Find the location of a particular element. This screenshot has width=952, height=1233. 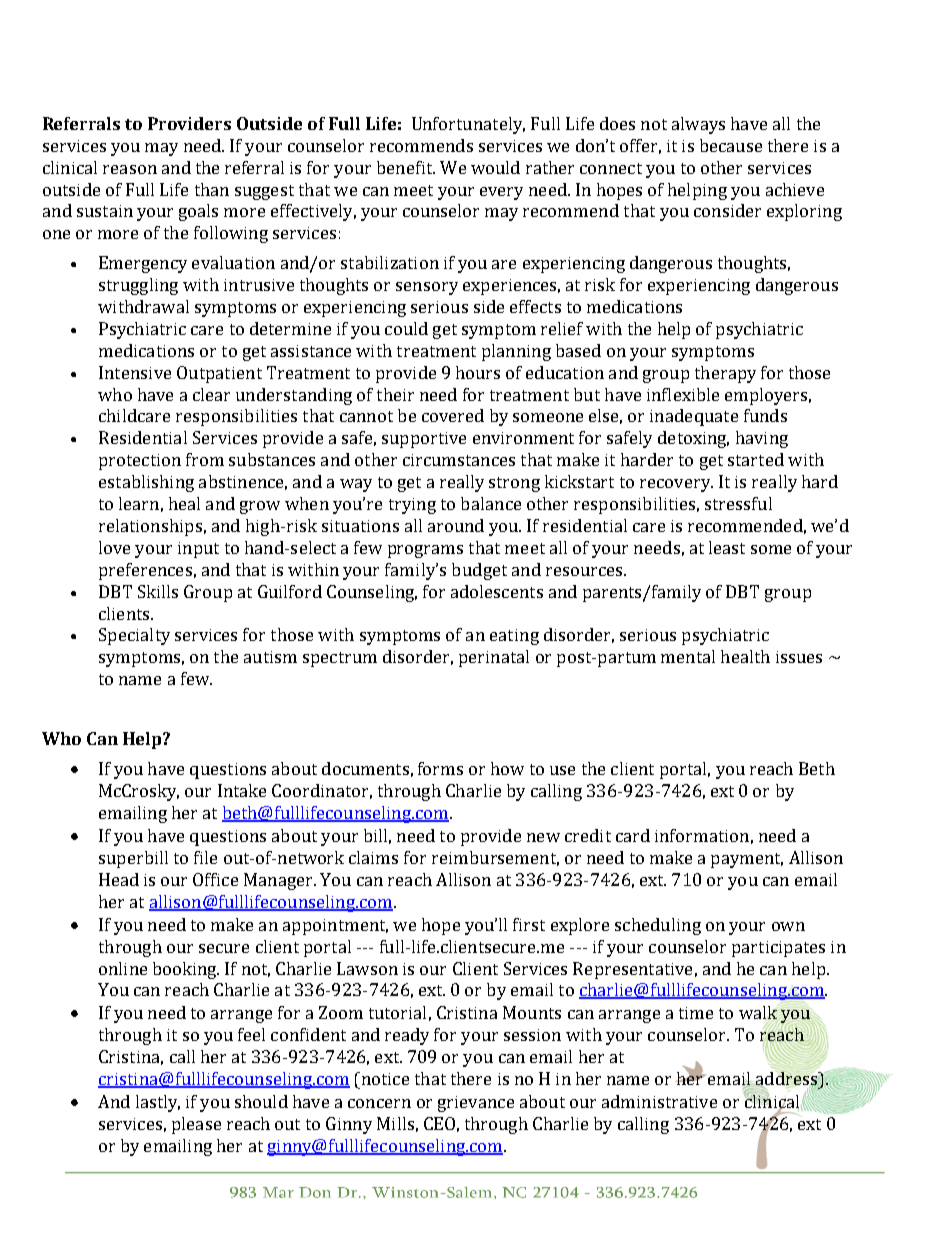

card is located at coordinates (633, 835).
